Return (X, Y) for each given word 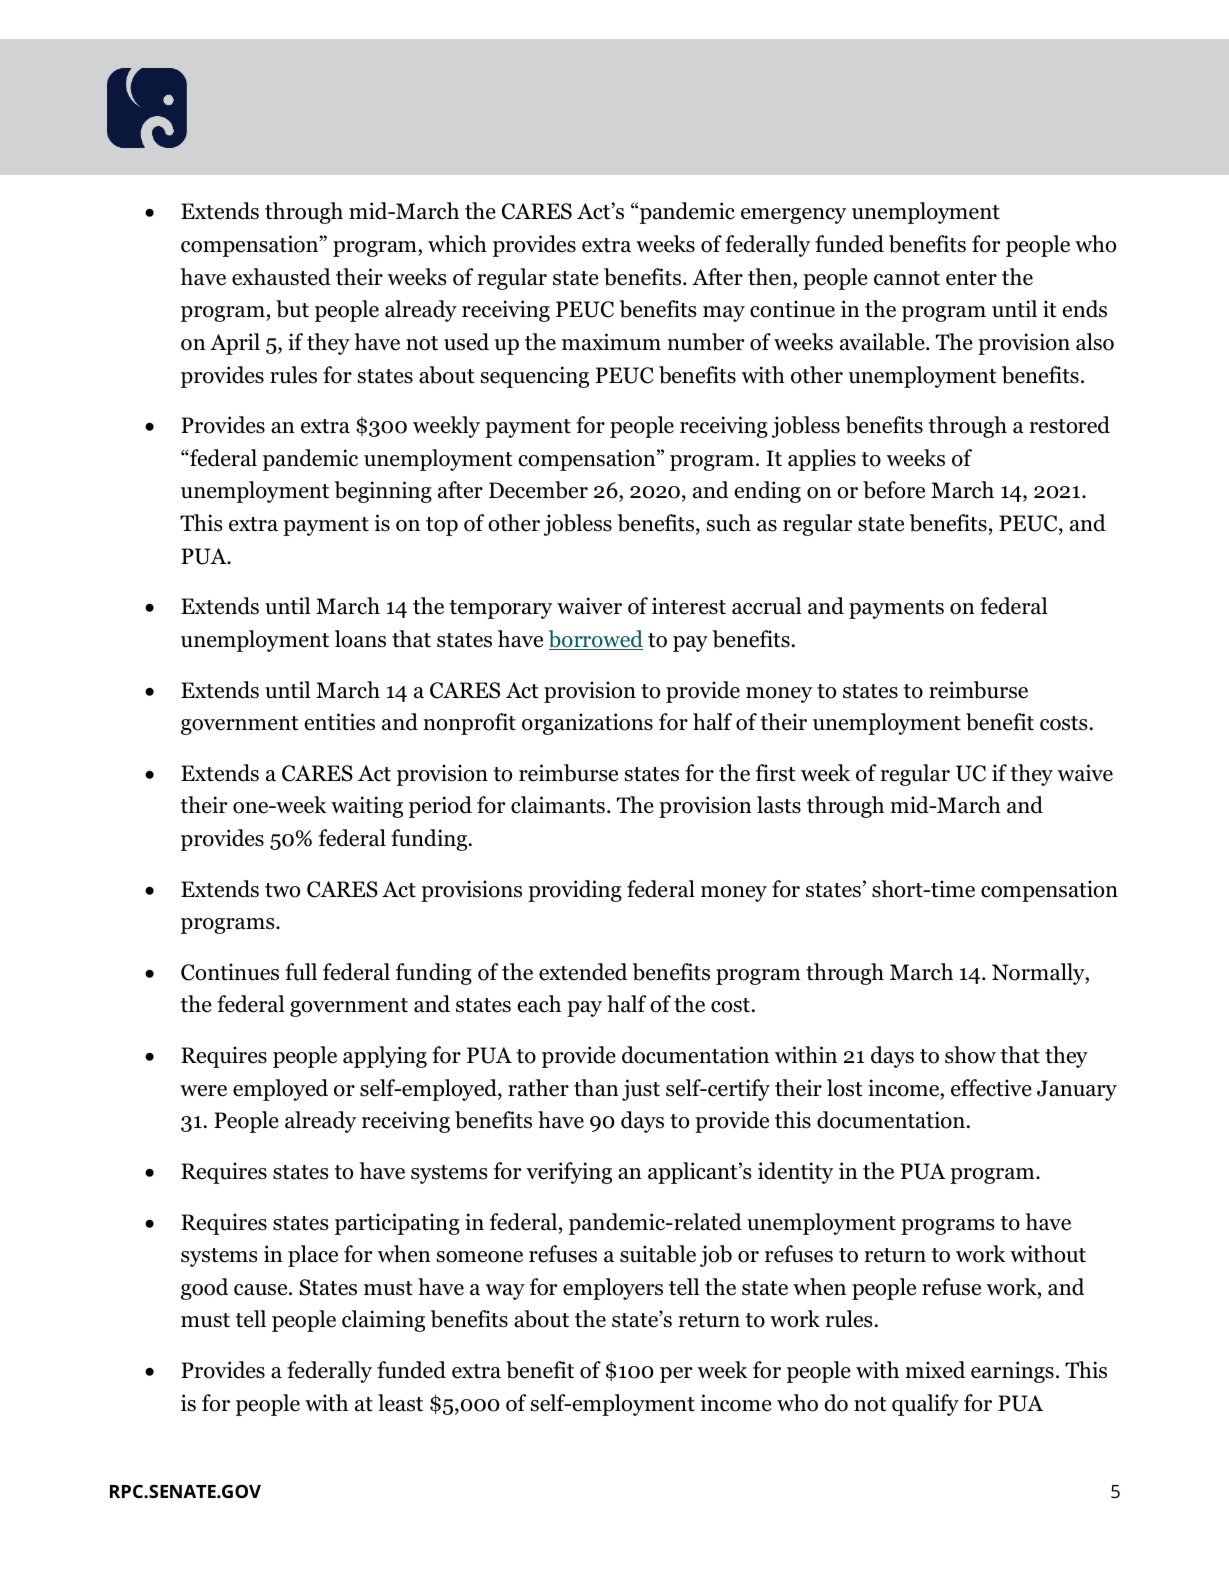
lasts (779, 805)
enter (971, 278)
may (724, 314)
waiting (367, 807)
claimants (558, 805)
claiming (383, 1321)
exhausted (281, 277)
